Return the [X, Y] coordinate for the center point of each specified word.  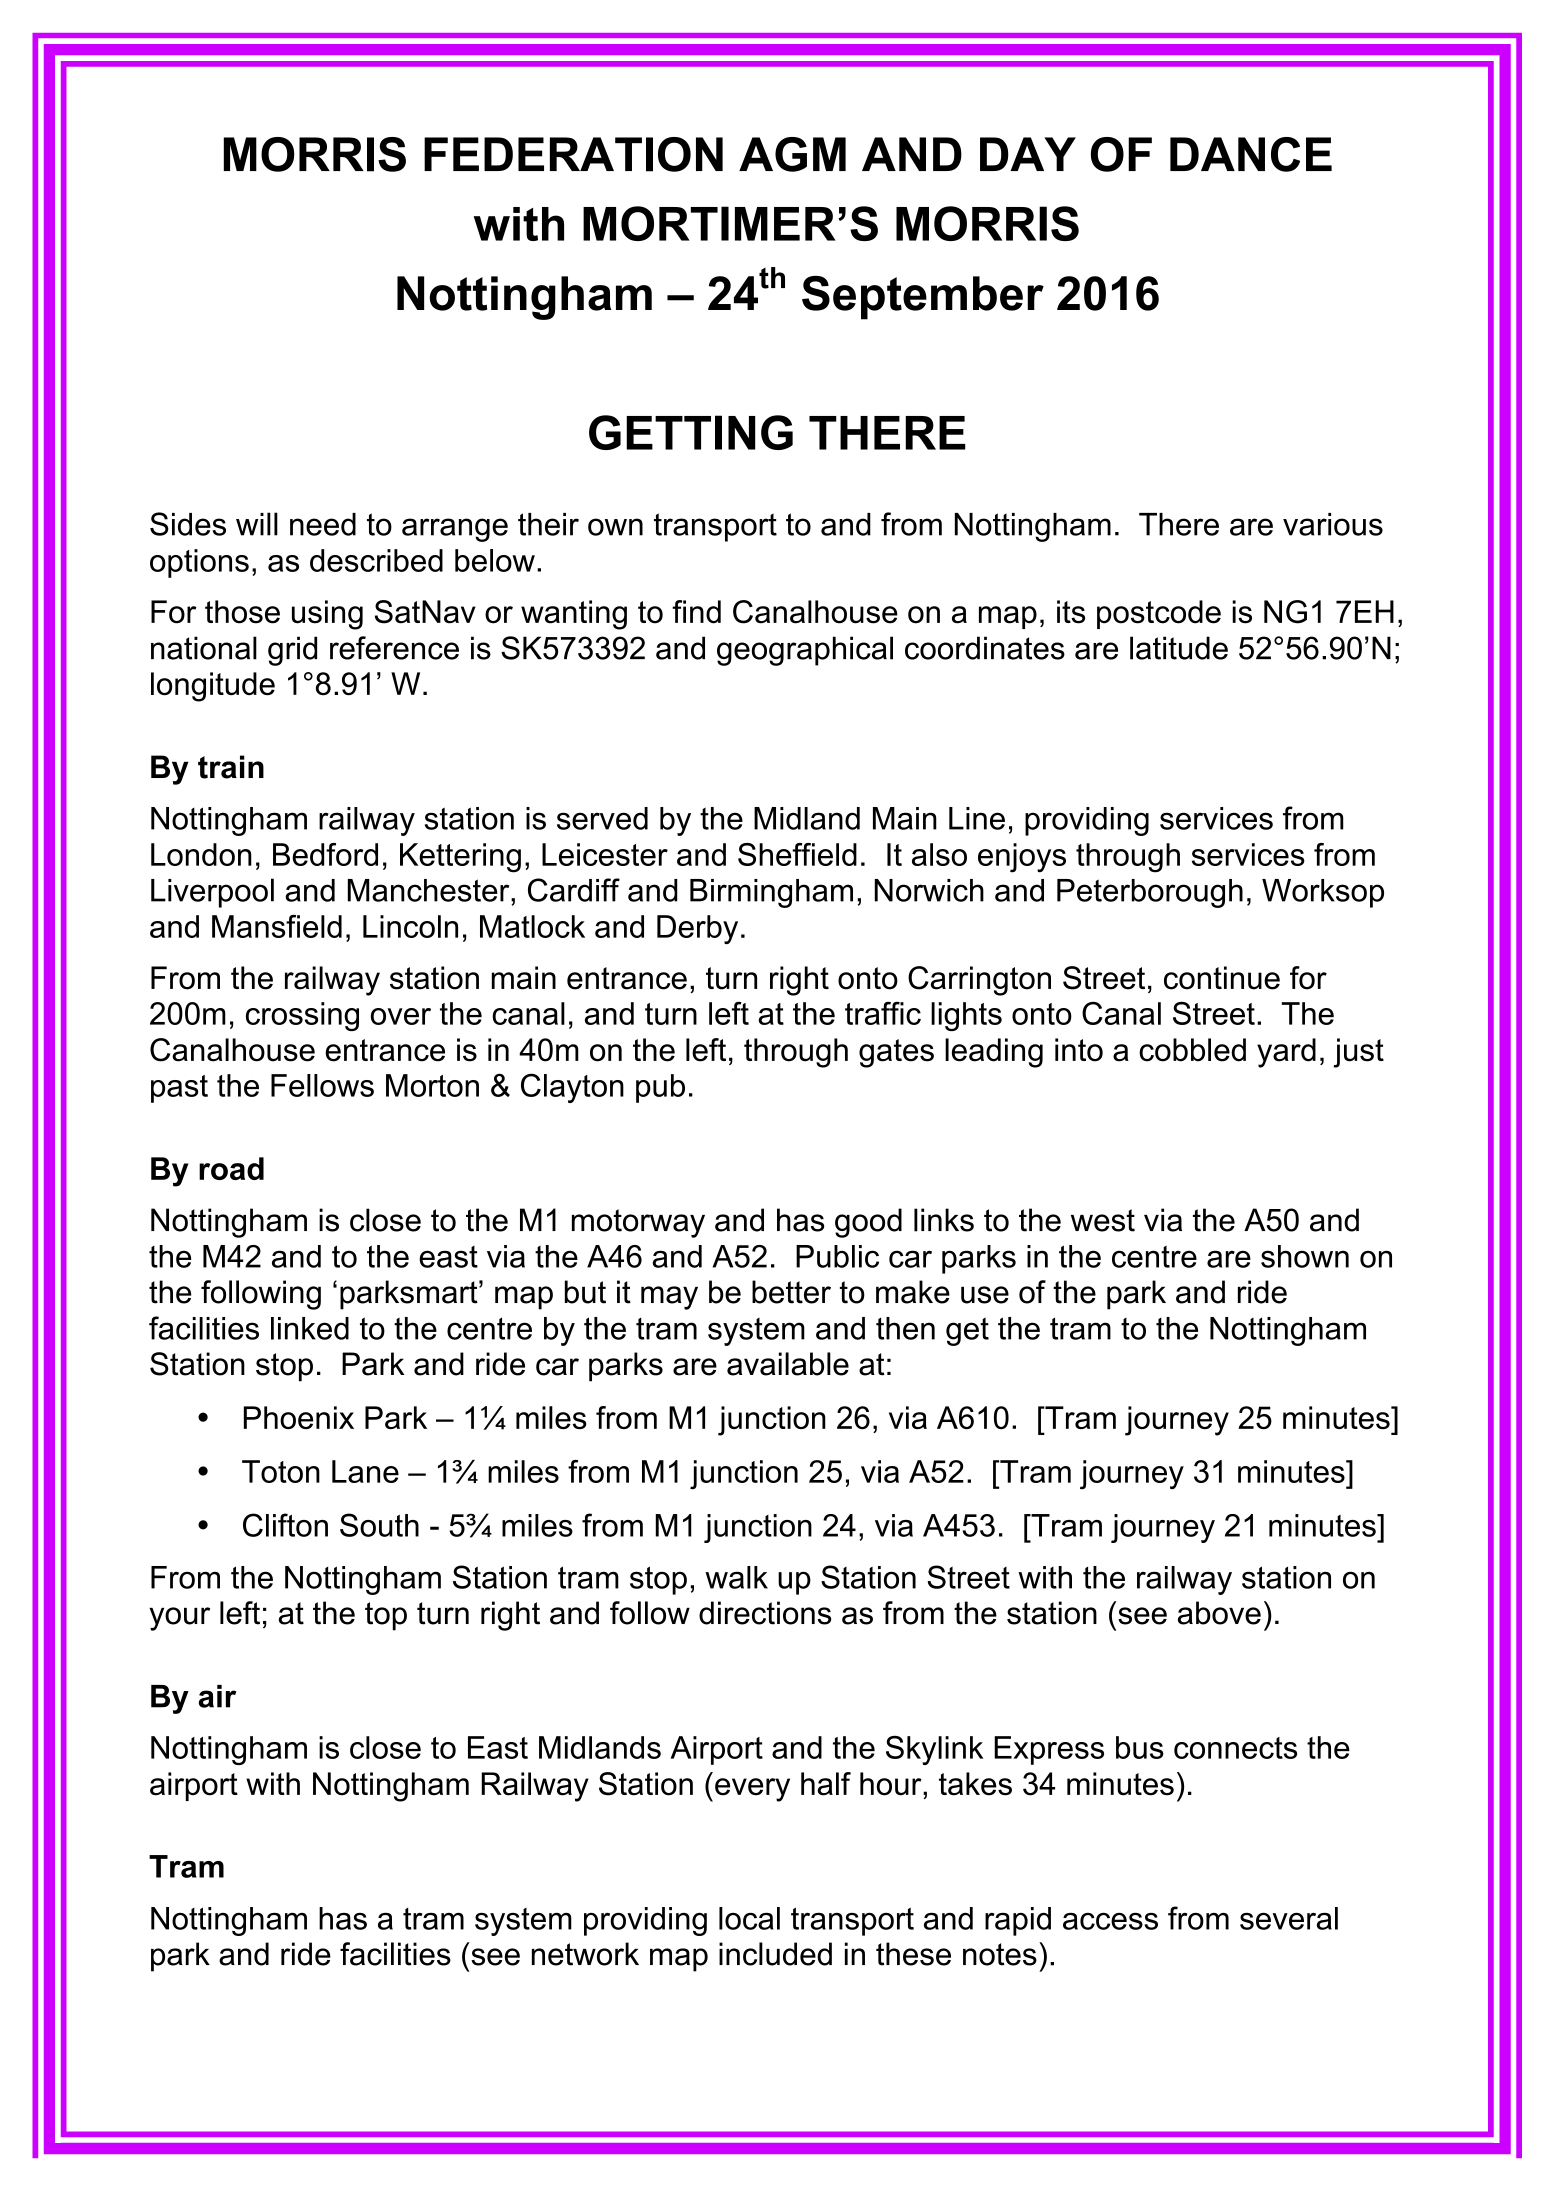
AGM [792, 154]
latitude [1179, 648]
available [788, 1364]
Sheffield [797, 854]
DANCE [1251, 154]
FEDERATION [573, 154]
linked [310, 1328]
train [231, 767]
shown [1305, 1256]
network [585, 1954]
